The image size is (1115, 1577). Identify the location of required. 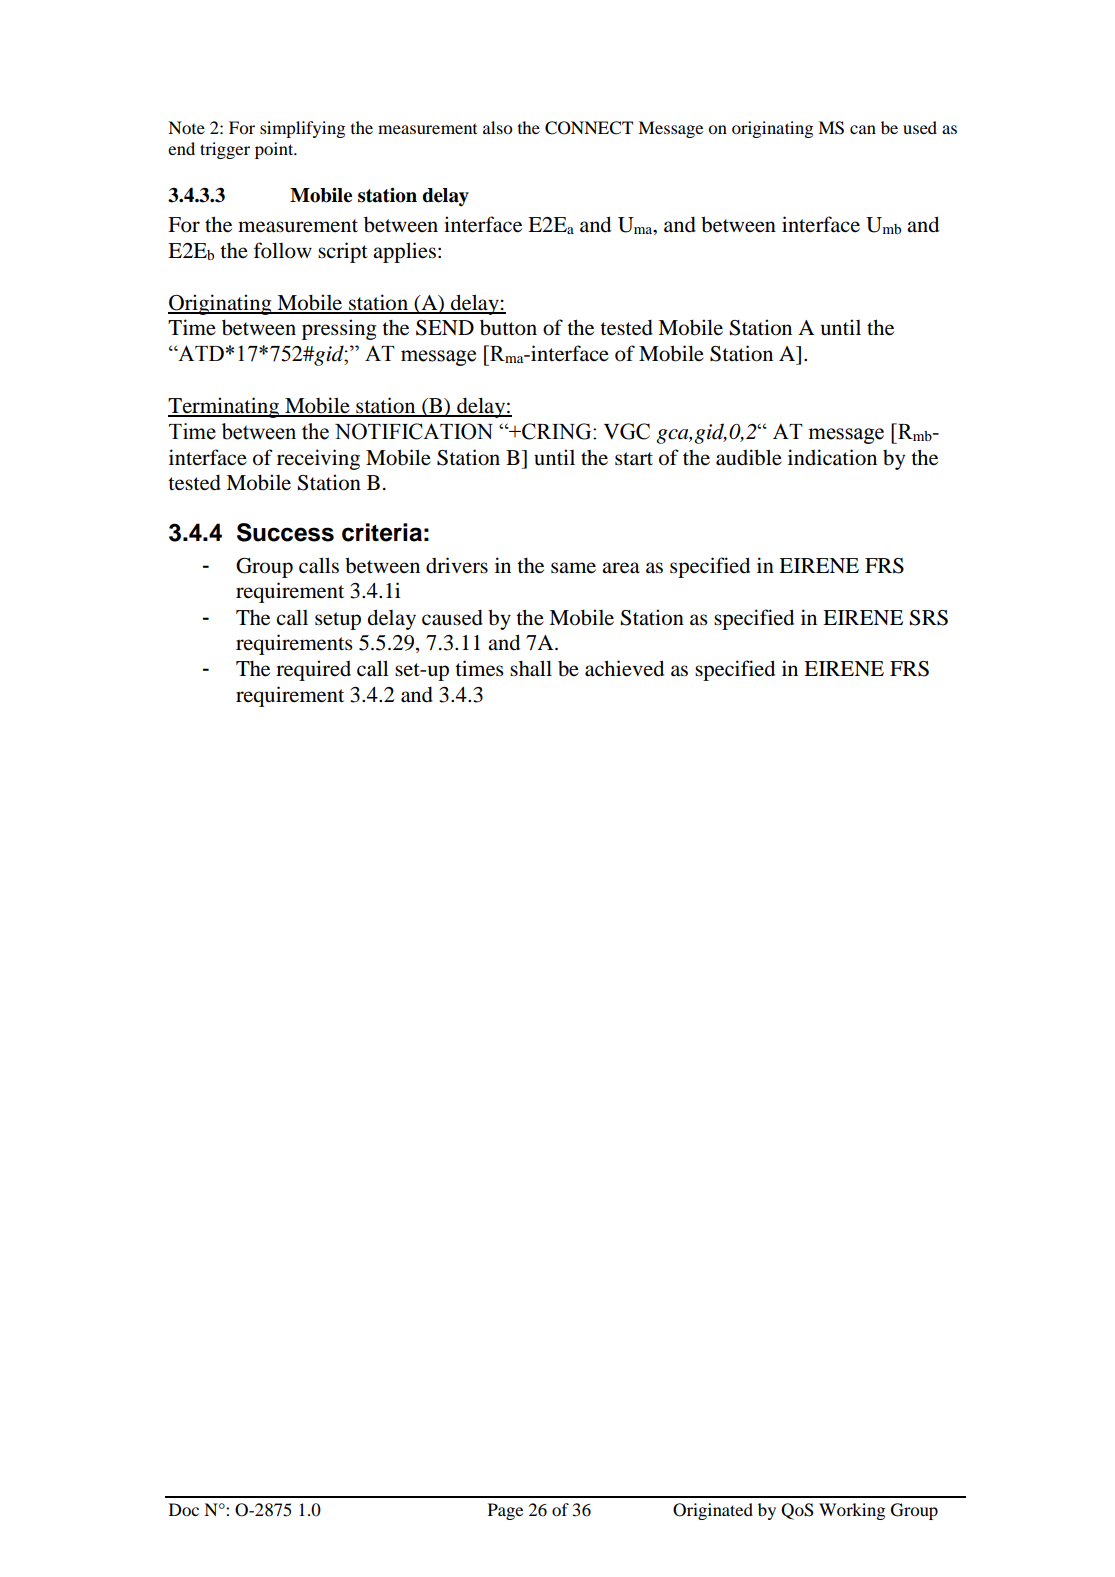
(313, 670).
